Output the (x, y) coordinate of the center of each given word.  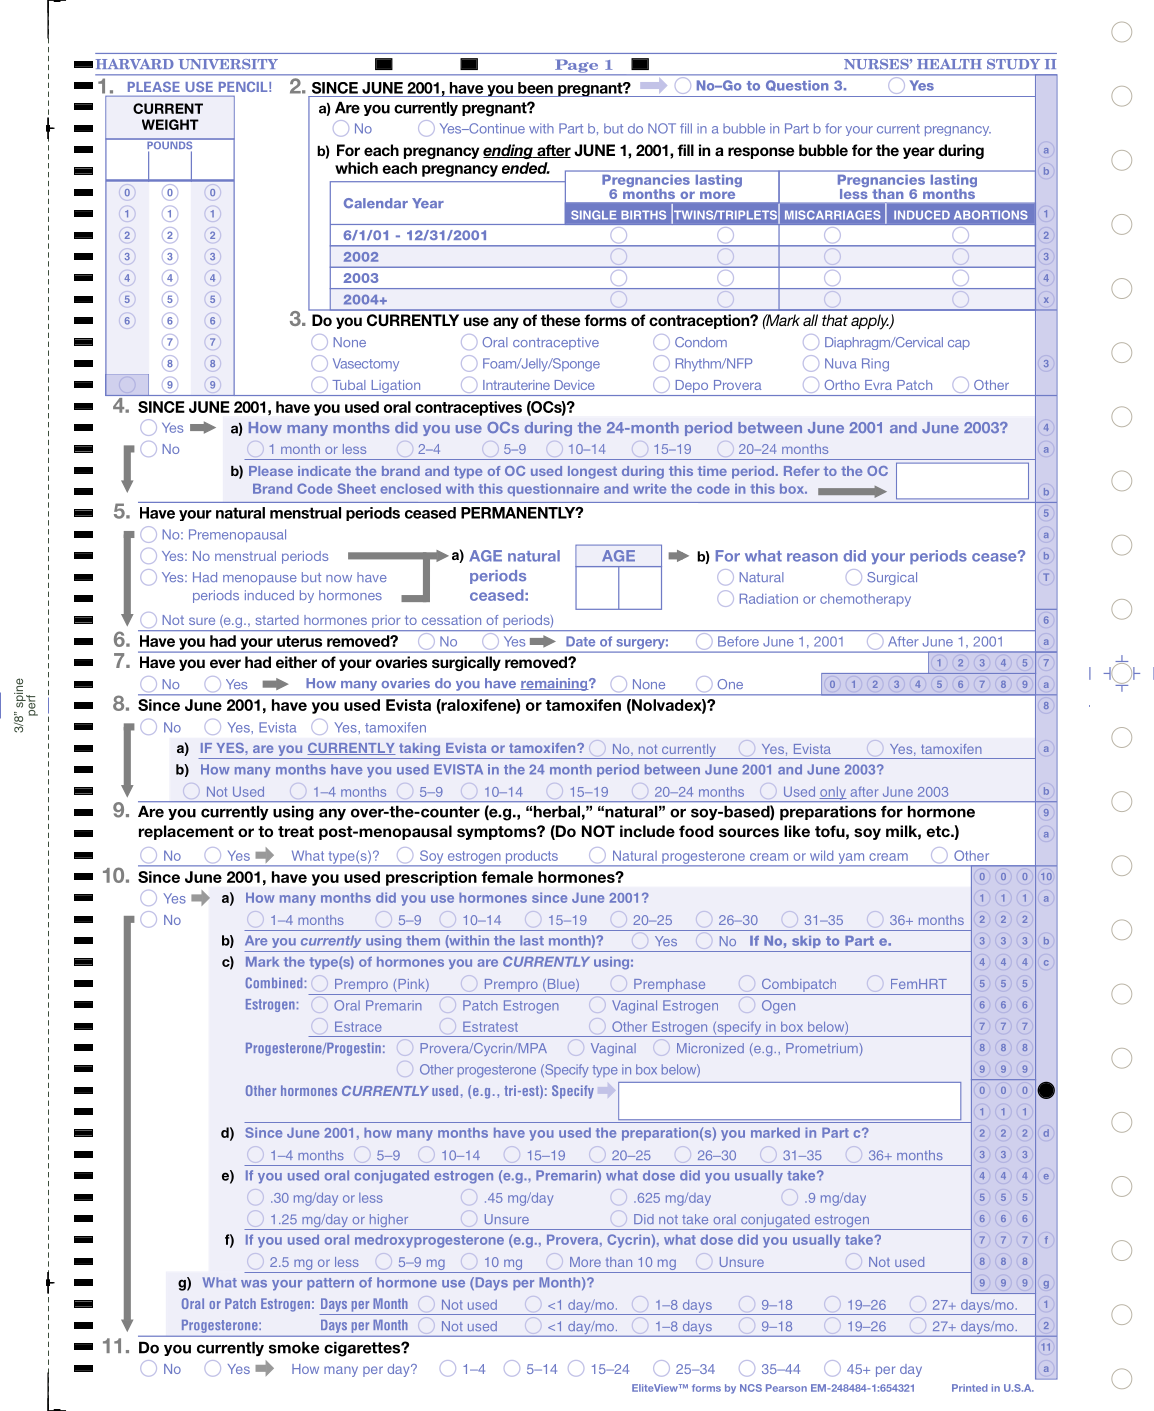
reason (812, 557)
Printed (970, 1388)
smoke (294, 1347)
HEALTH (949, 64)
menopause (260, 580)
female (507, 877)
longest (592, 472)
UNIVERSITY (228, 64)
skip (806, 942)
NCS (751, 1388)
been (535, 88)
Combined (274, 982)
